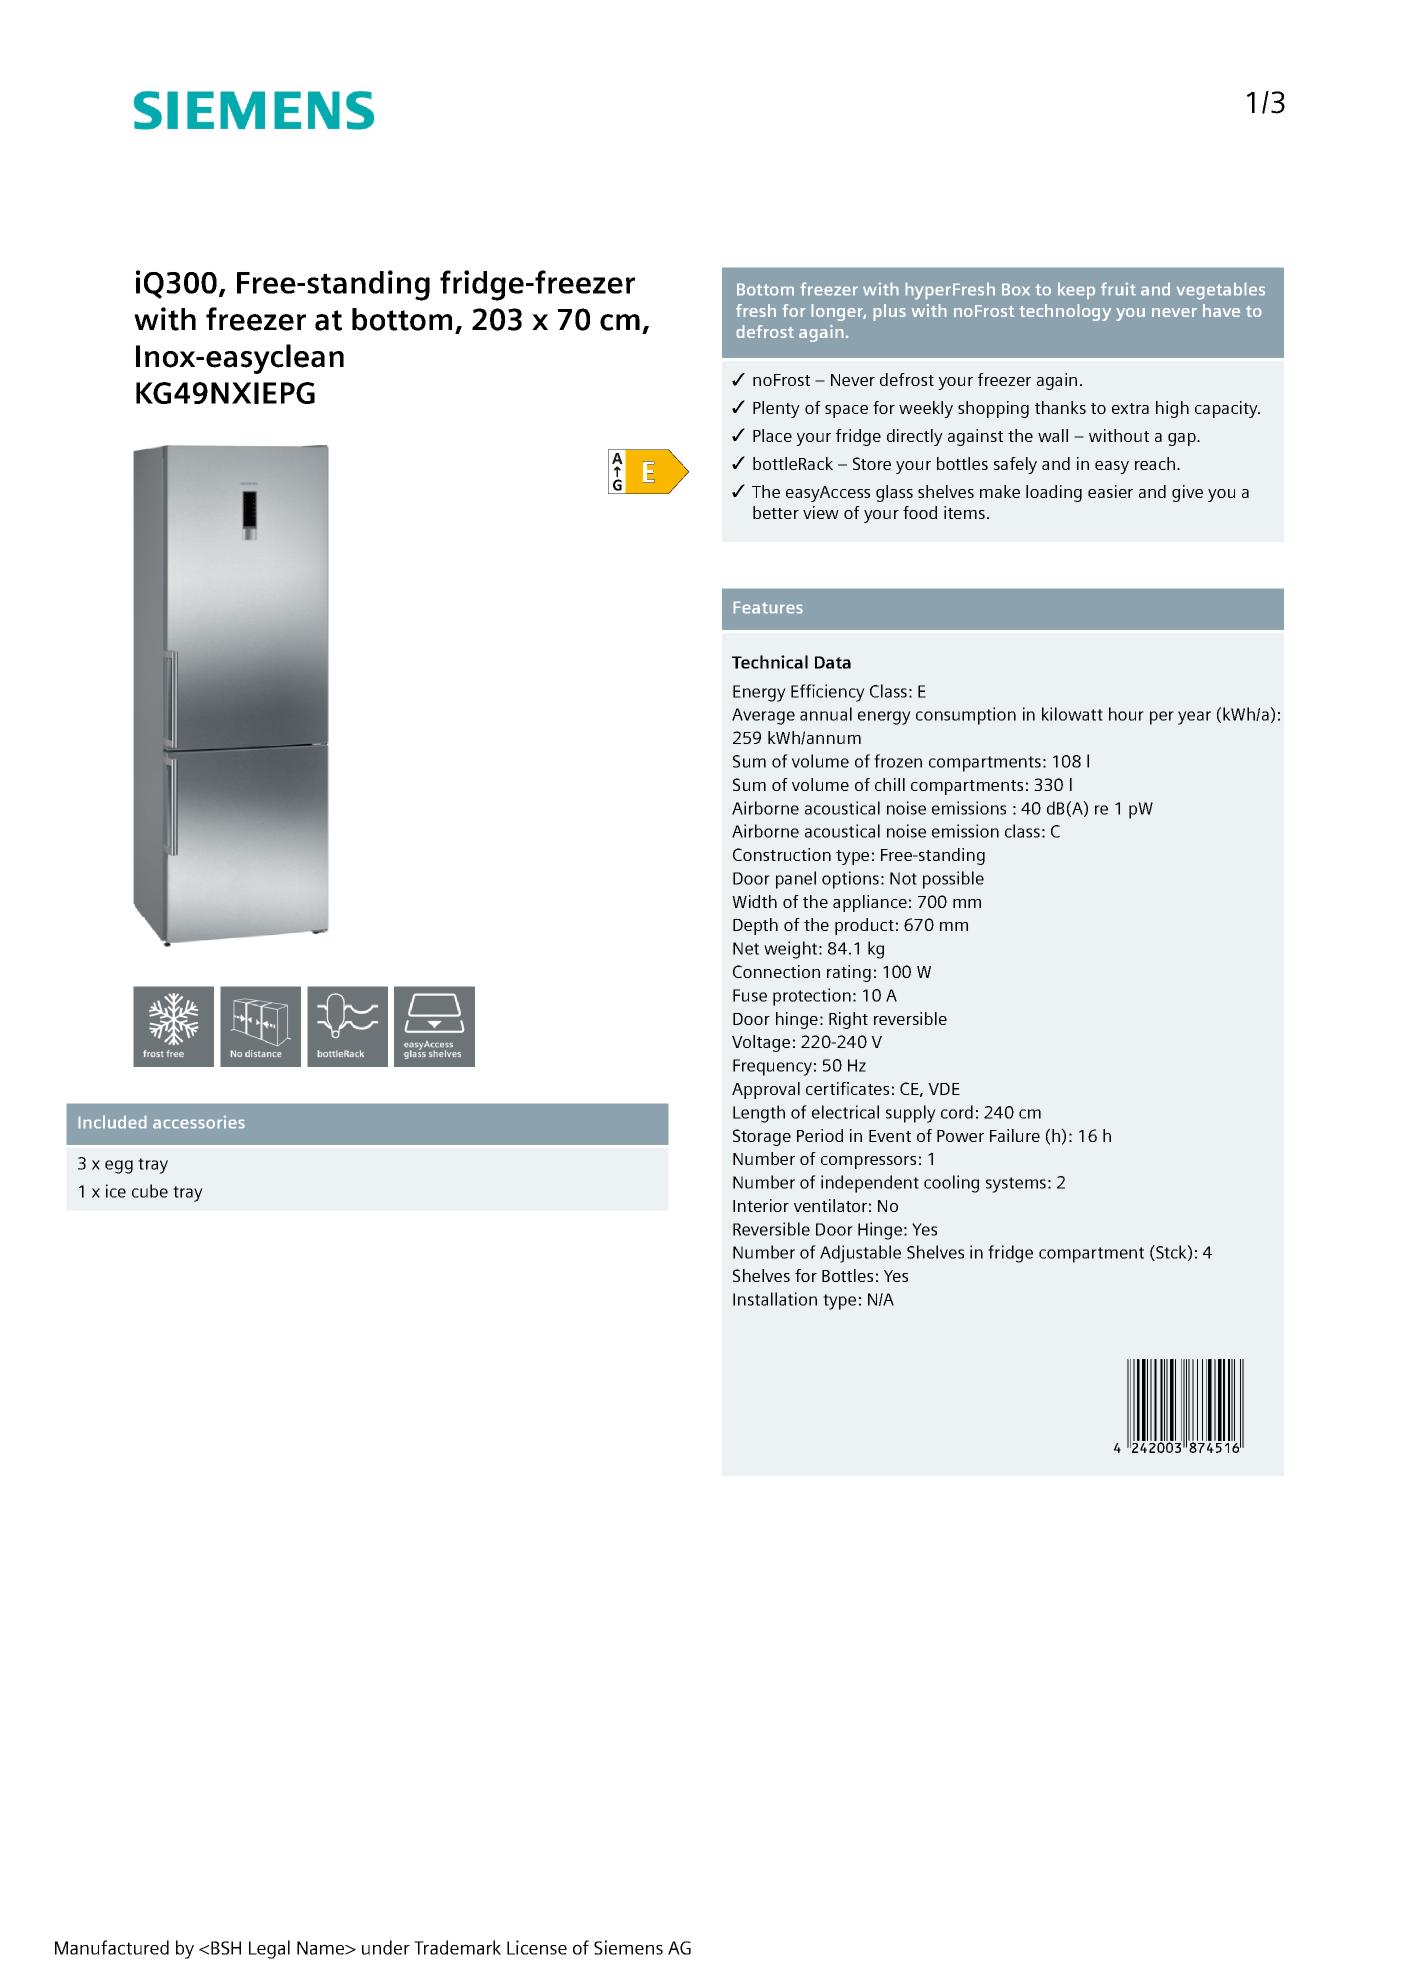 The image size is (1404, 1985). What do you see at coordinates (775, 1299) in the screenshot?
I see `Installation` at bounding box center [775, 1299].
